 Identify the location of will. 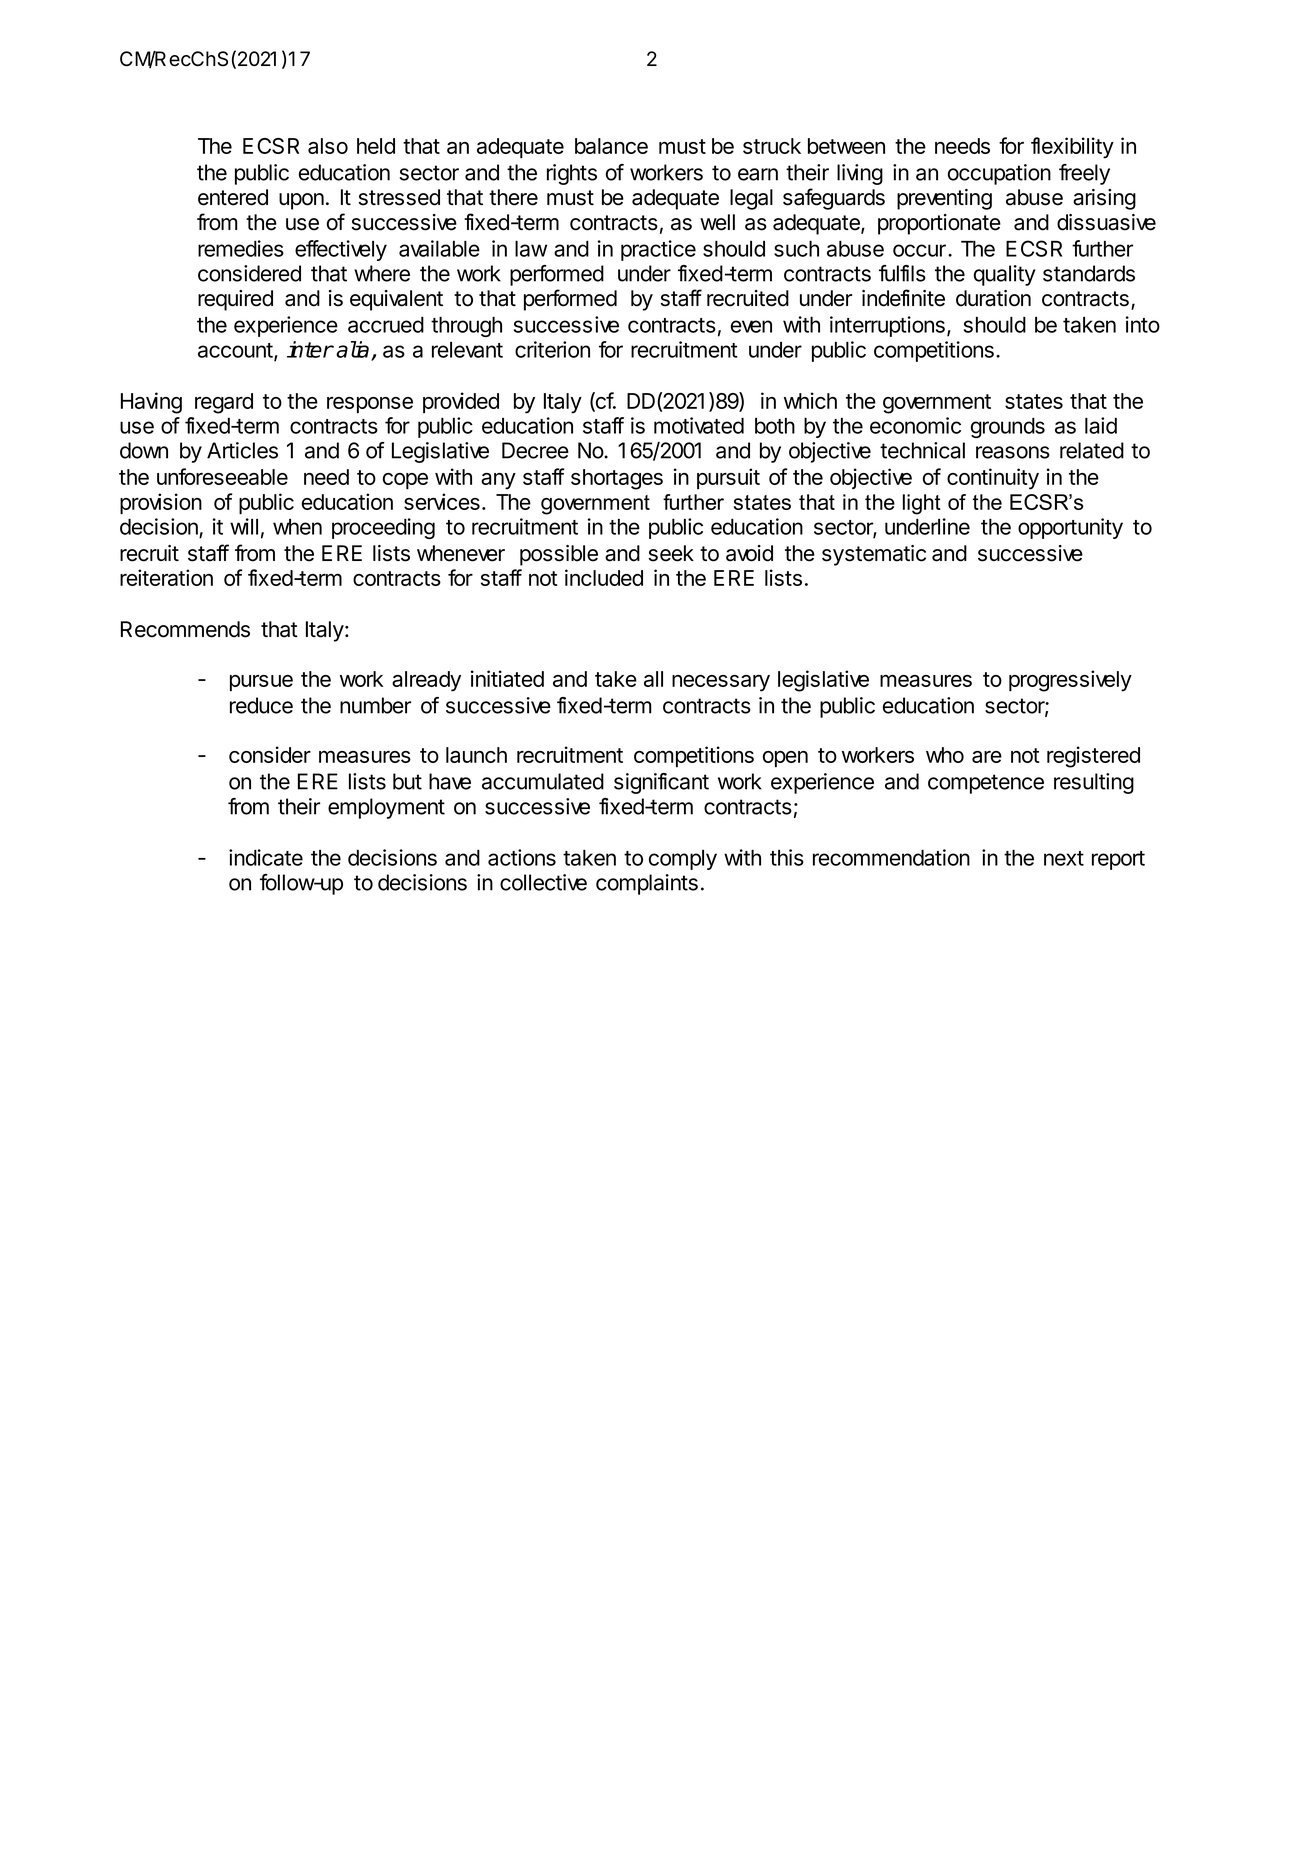
(244, 526).
